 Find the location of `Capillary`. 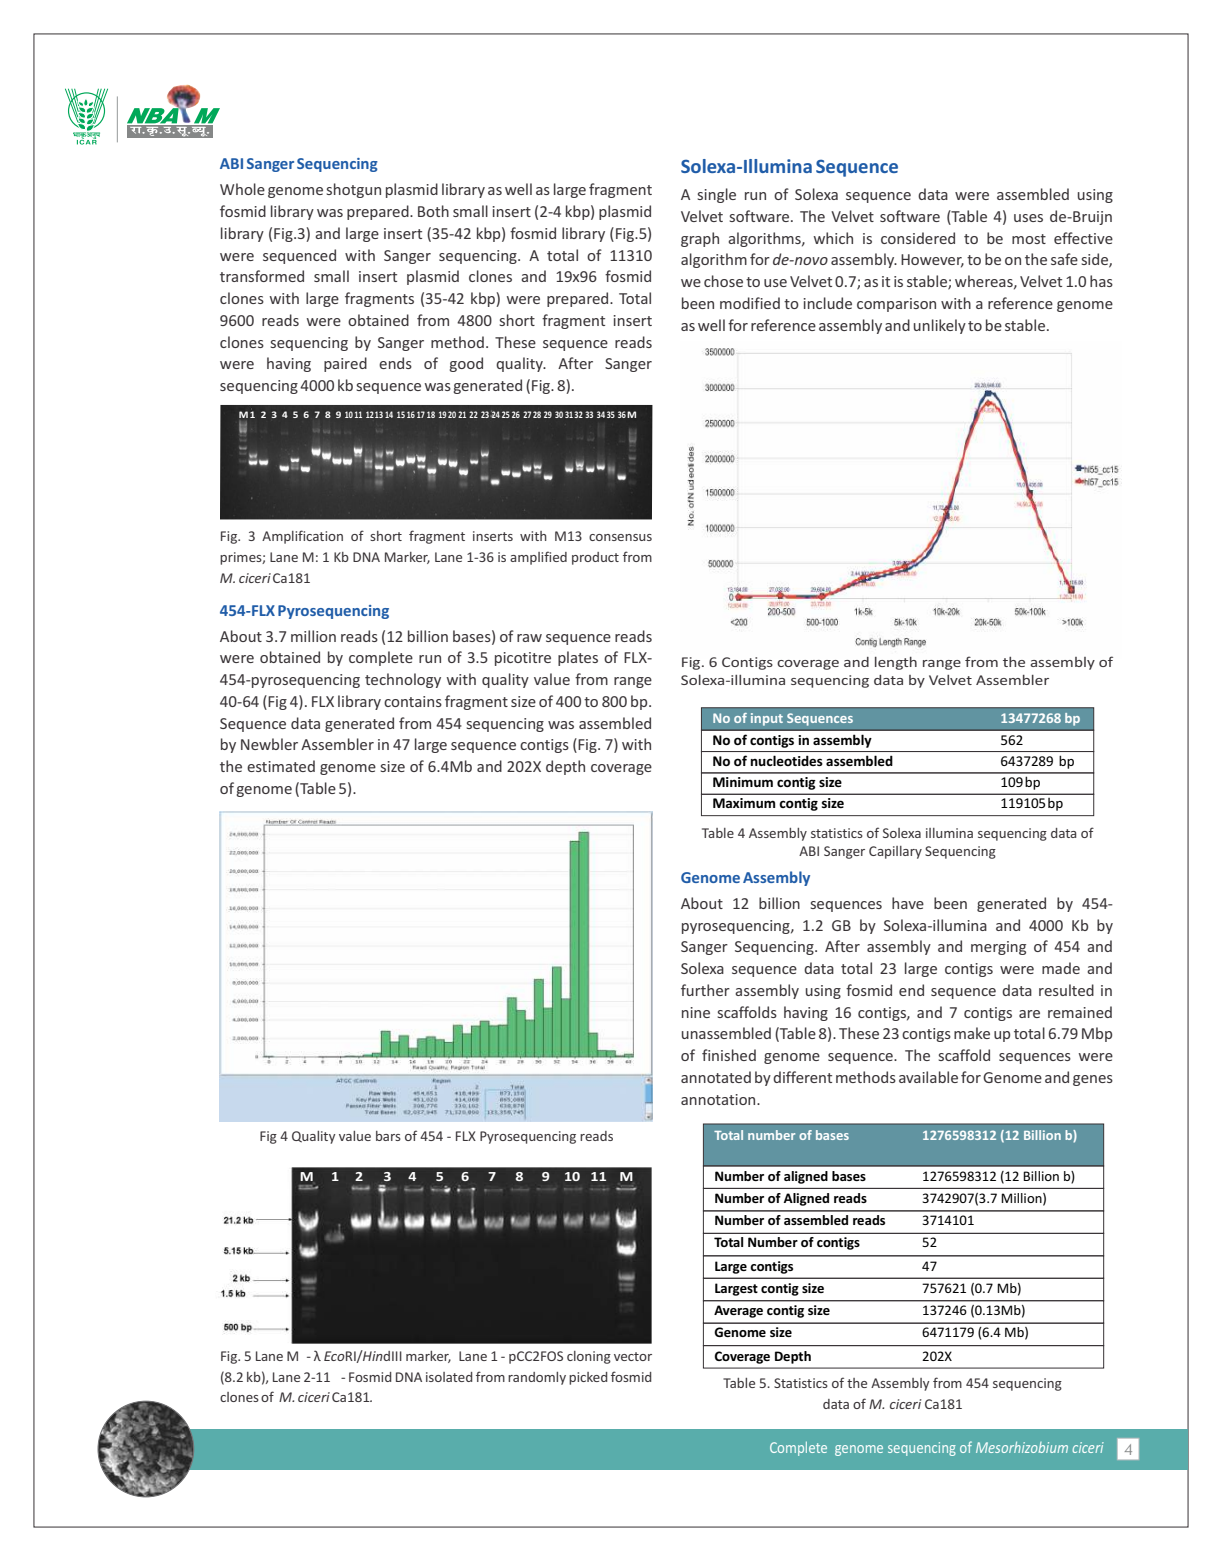

Capillary is located at coordinates (895, 852).
